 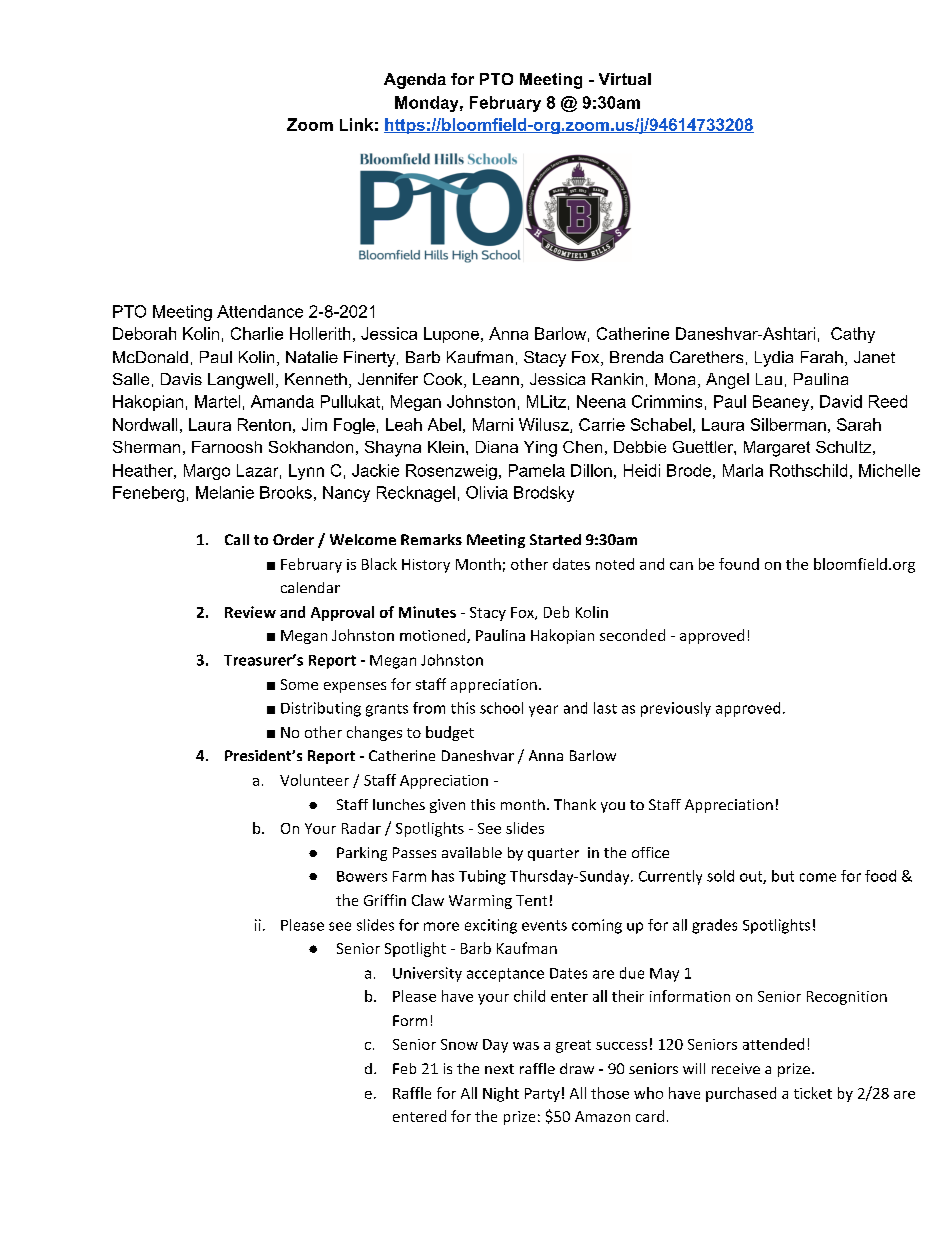 I want to click on Snow, so click(x=459, y=1044).
